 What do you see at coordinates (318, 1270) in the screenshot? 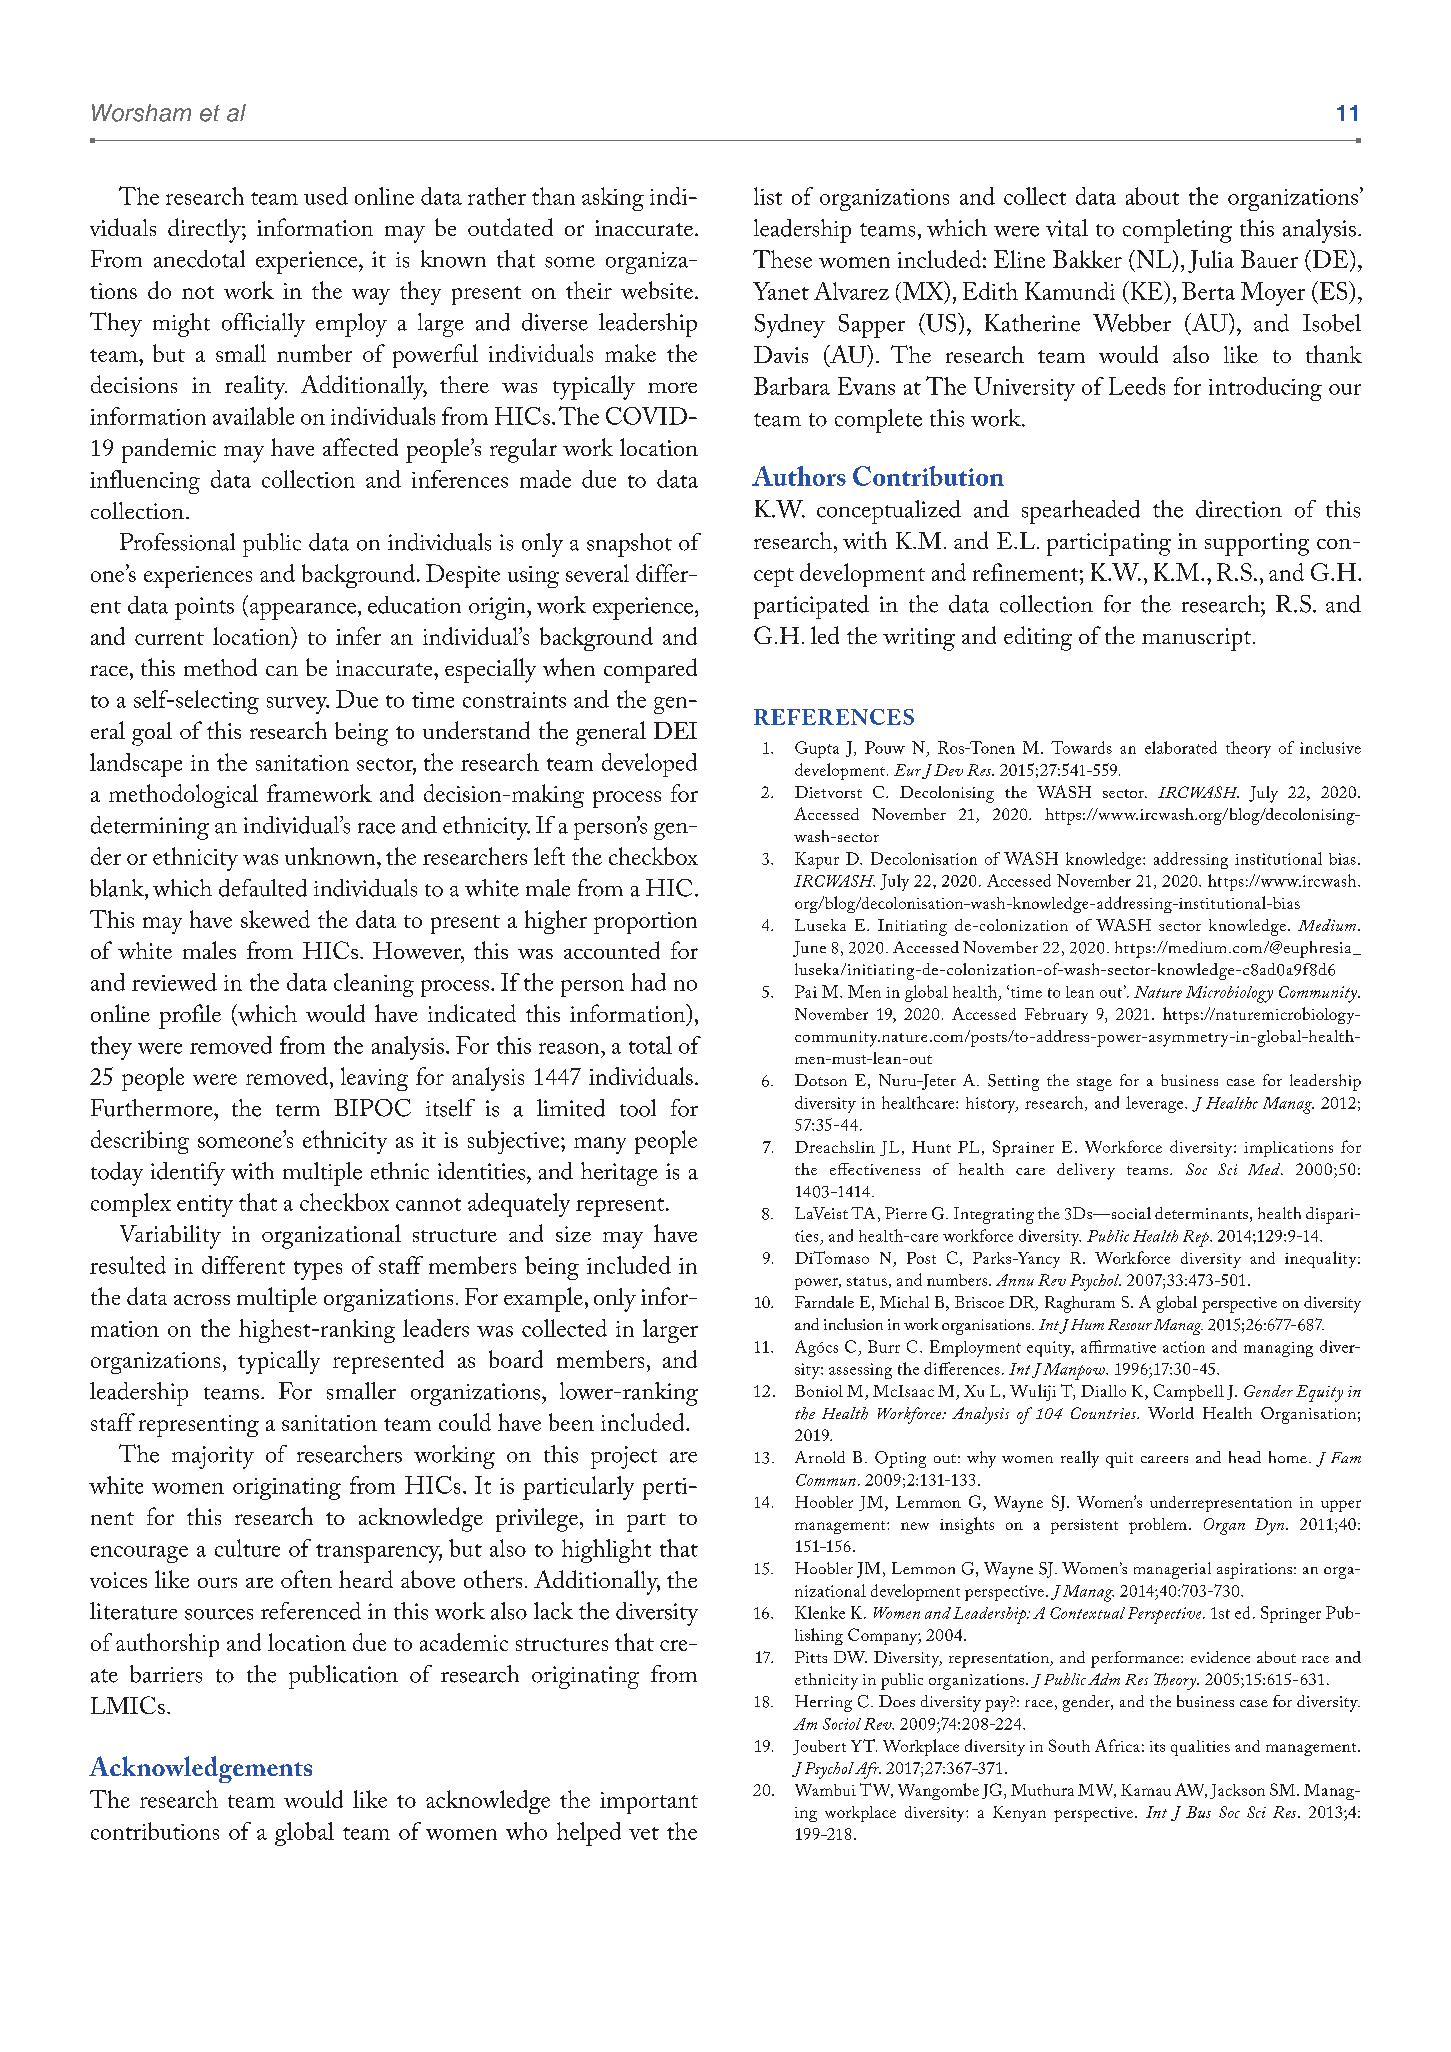
I see `types` at bounding box center [318, 1270].
